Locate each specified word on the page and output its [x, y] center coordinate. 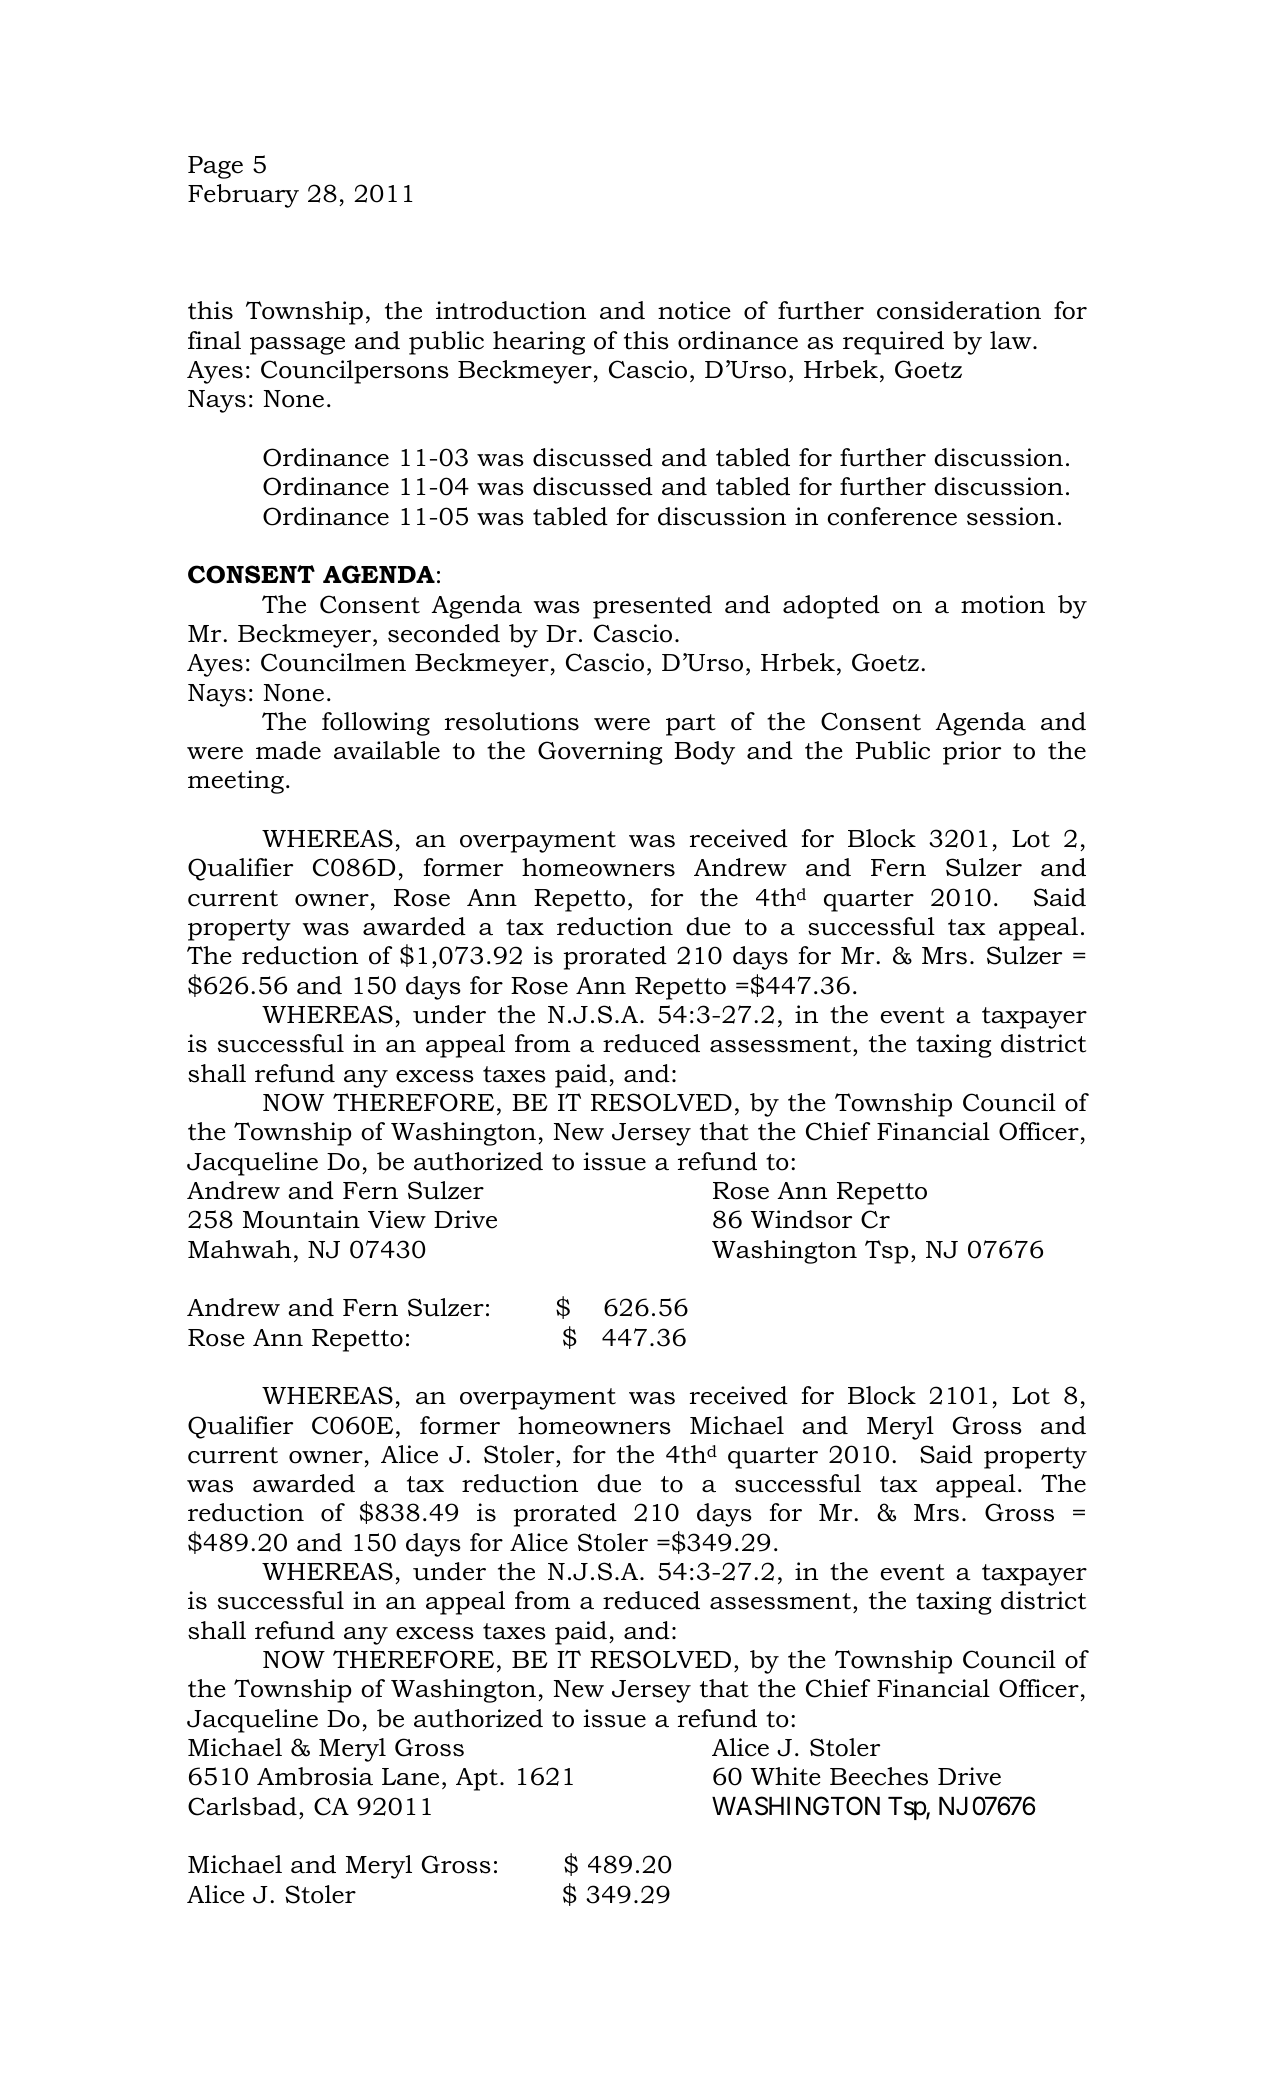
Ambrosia [315, 1776]
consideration [959, 310]
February [243, 196]
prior [972, 753]
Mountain [301, 1219]
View [397, 1219]
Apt [477, 1779]
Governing [600, 753]
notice [694, 310]
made [288, 750]
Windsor [801, 1219]
